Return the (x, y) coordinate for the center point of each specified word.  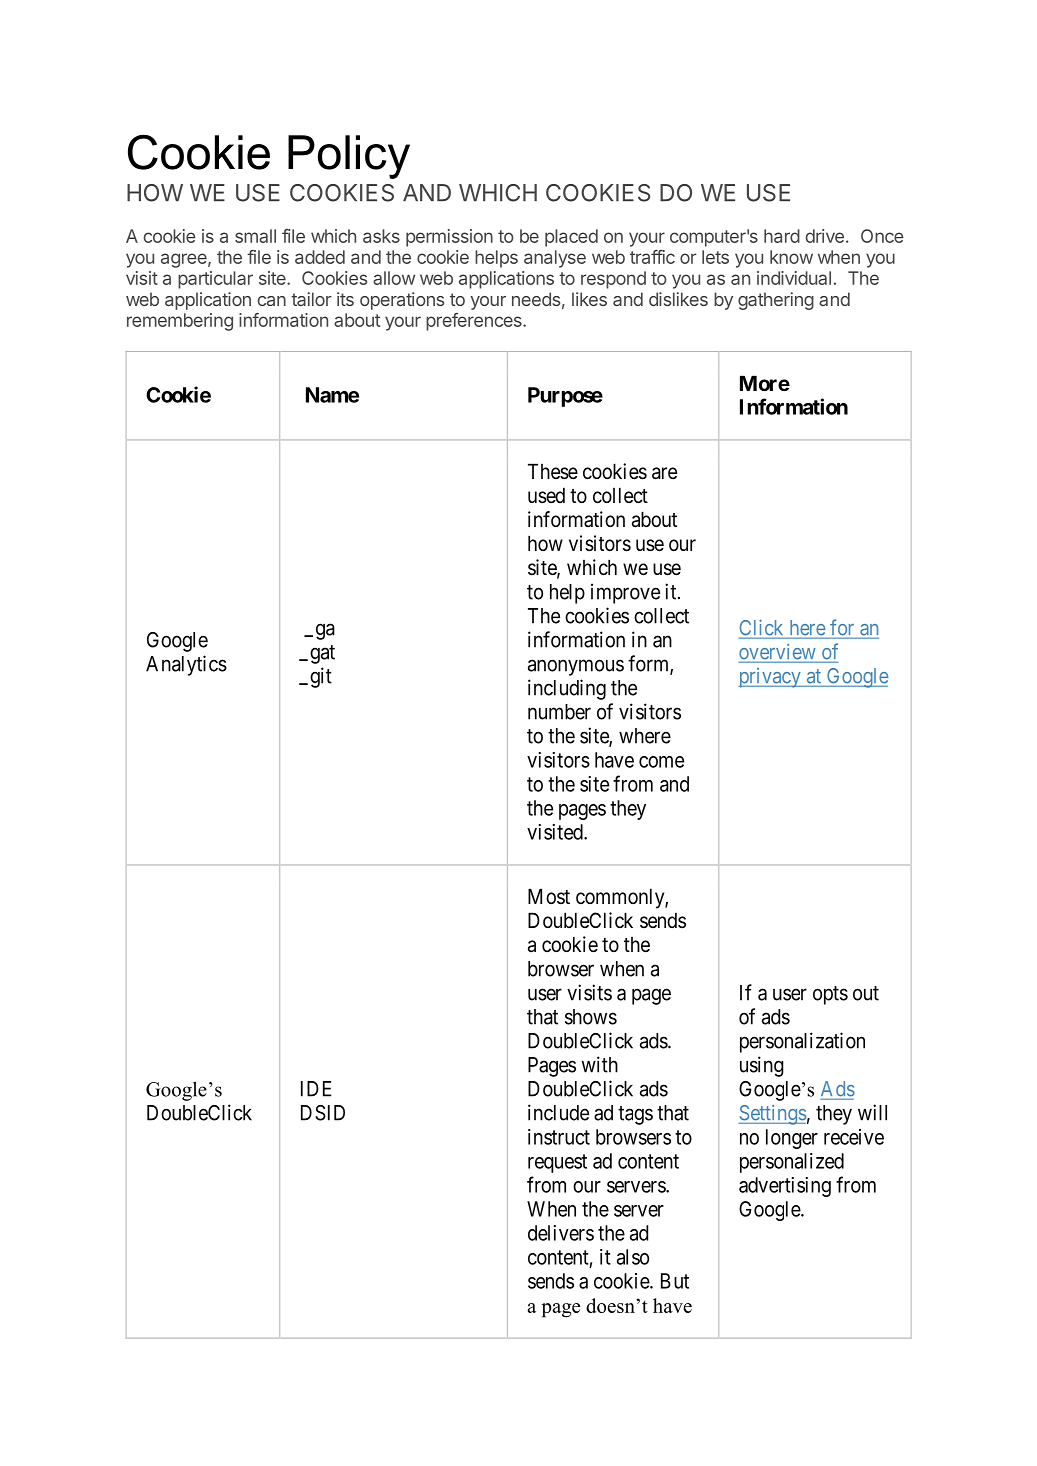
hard (782, 236)
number (559, 712)
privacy (770, 678)
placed (571, 238)
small (255, 236)
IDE (316, 1089)
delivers (561, 1233)
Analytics (186, 665)
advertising (785, 1187)
